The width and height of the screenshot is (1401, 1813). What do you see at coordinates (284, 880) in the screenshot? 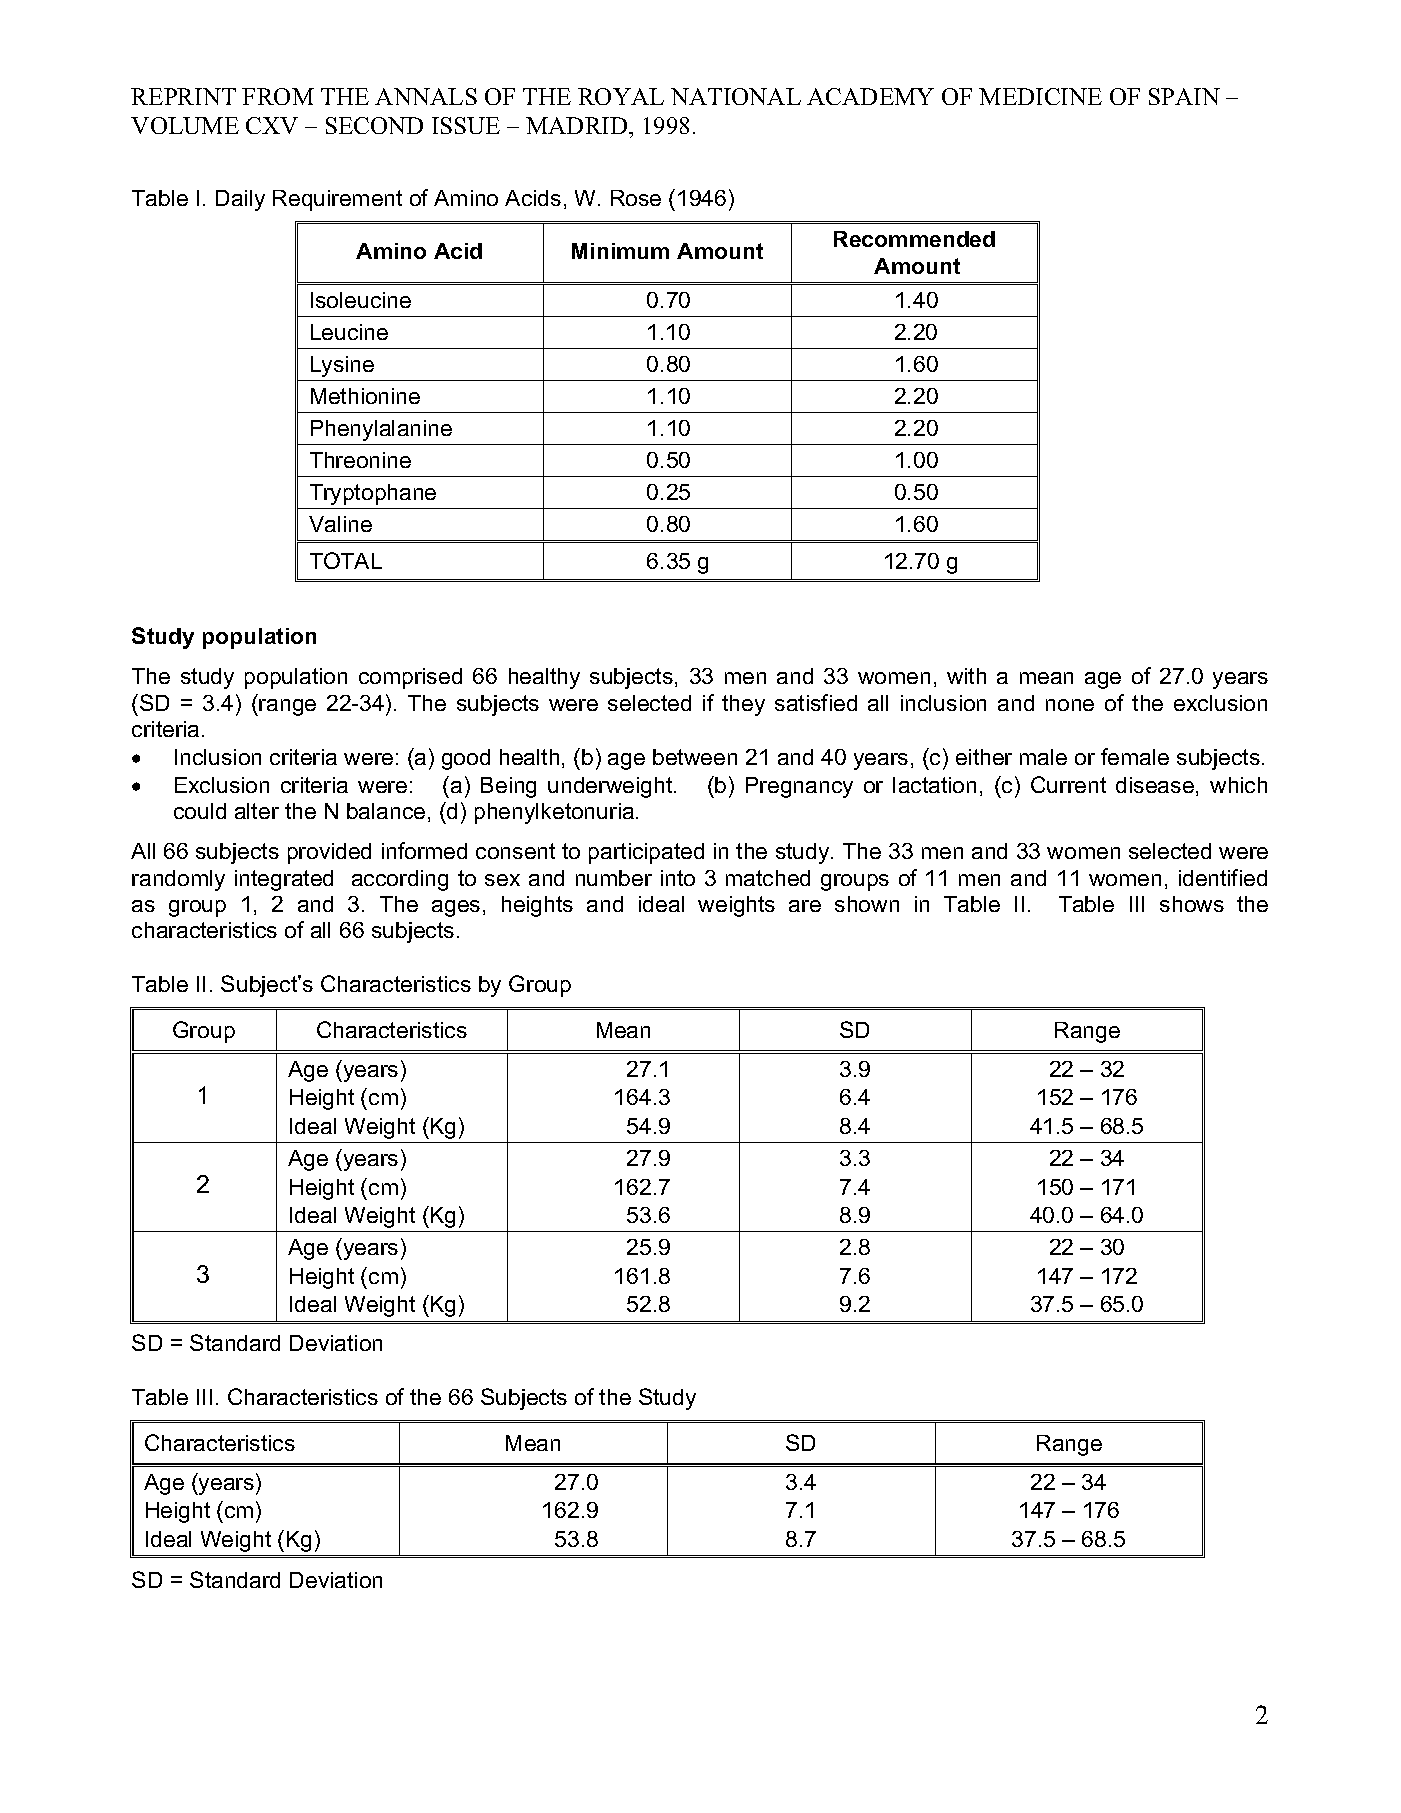
I see `integrated` at bounding box center [284, 880].
